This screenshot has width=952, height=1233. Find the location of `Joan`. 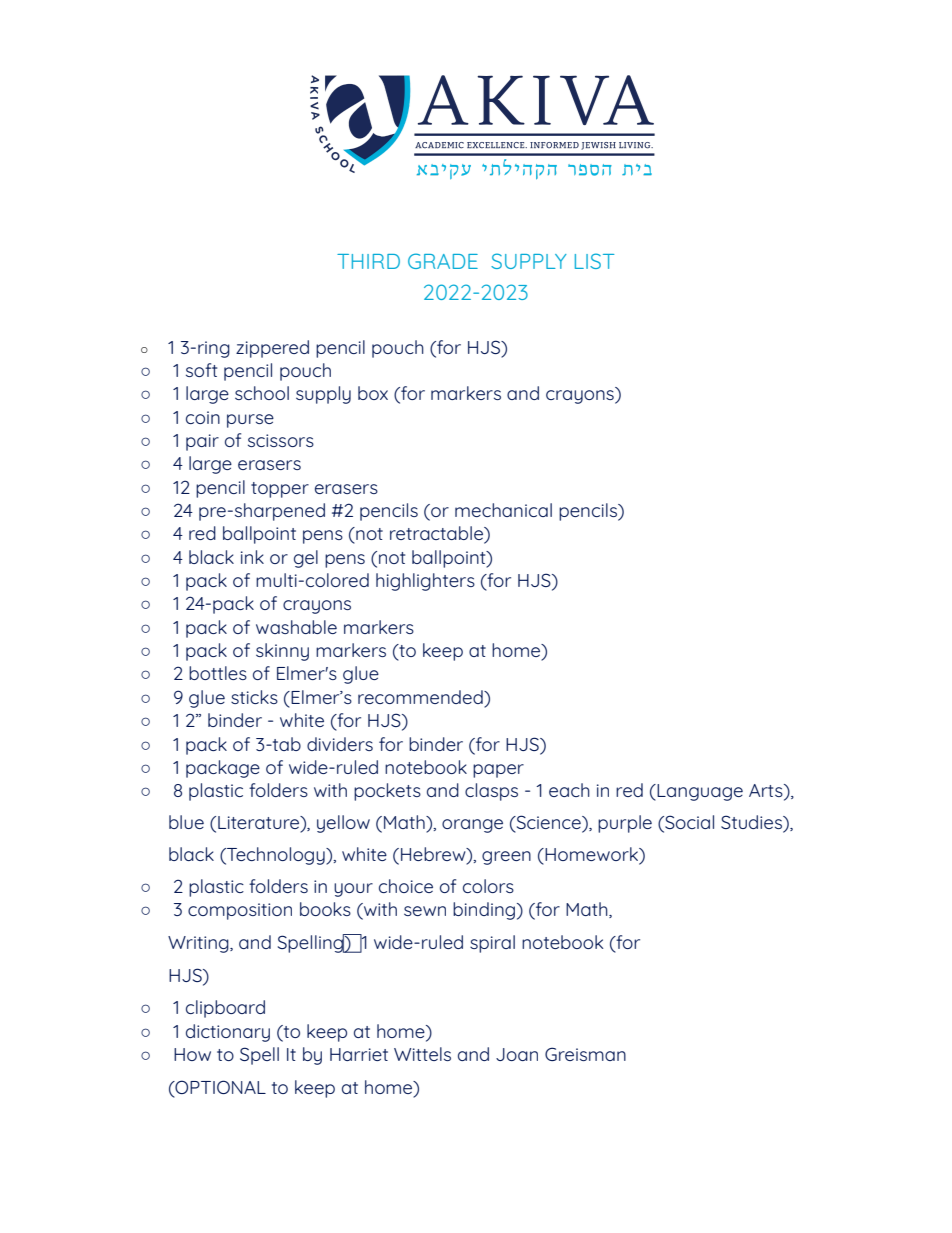

Joan is located at coordinates (517, 1054).
